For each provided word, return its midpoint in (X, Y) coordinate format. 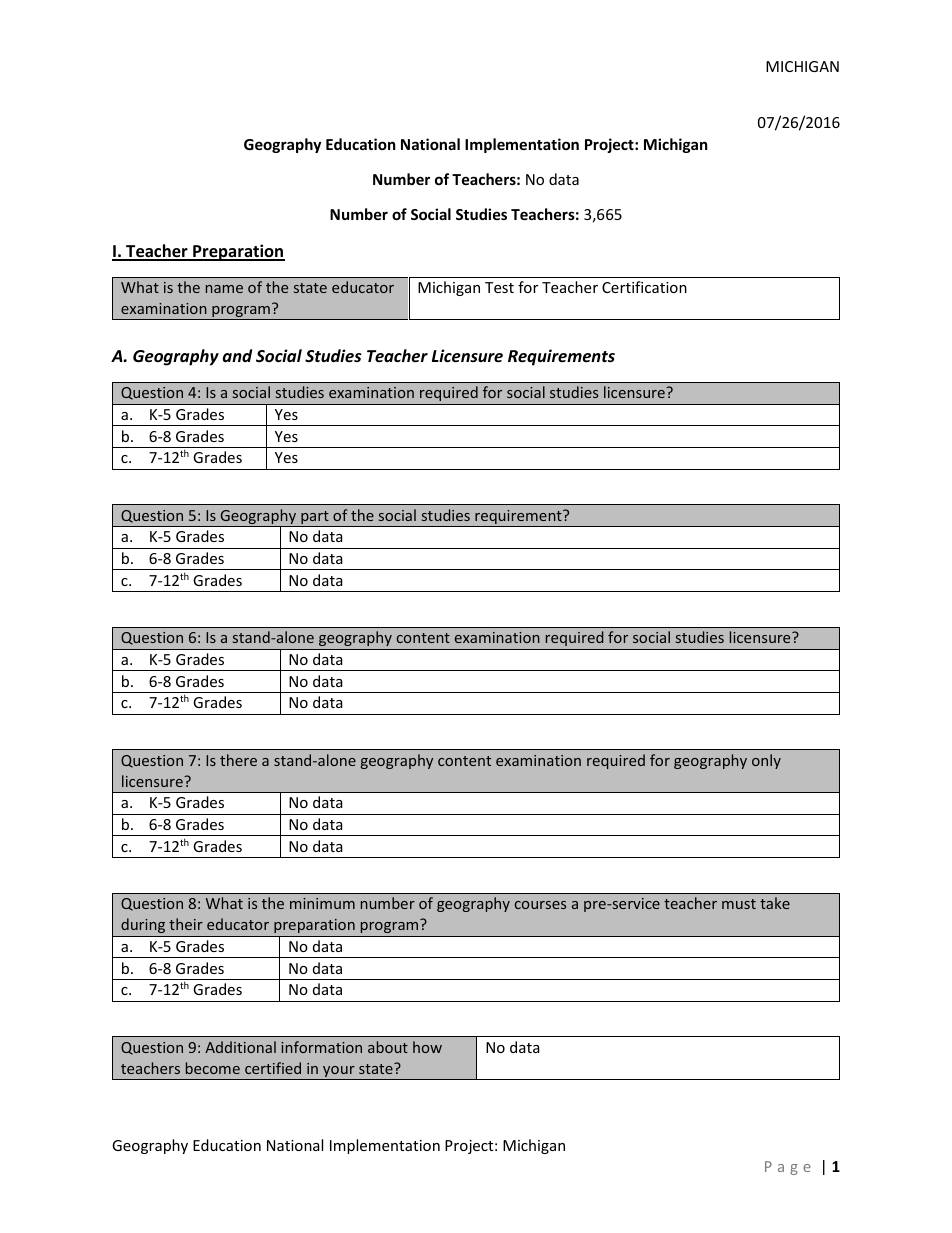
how (427, 1047)
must (739, 904)
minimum (322, 903)
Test (499, 287)
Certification (644, 287)
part (315, 519)
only (766, 761)
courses (540, 905)
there (238, 760)
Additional (240, 1047)
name (224, 289)
